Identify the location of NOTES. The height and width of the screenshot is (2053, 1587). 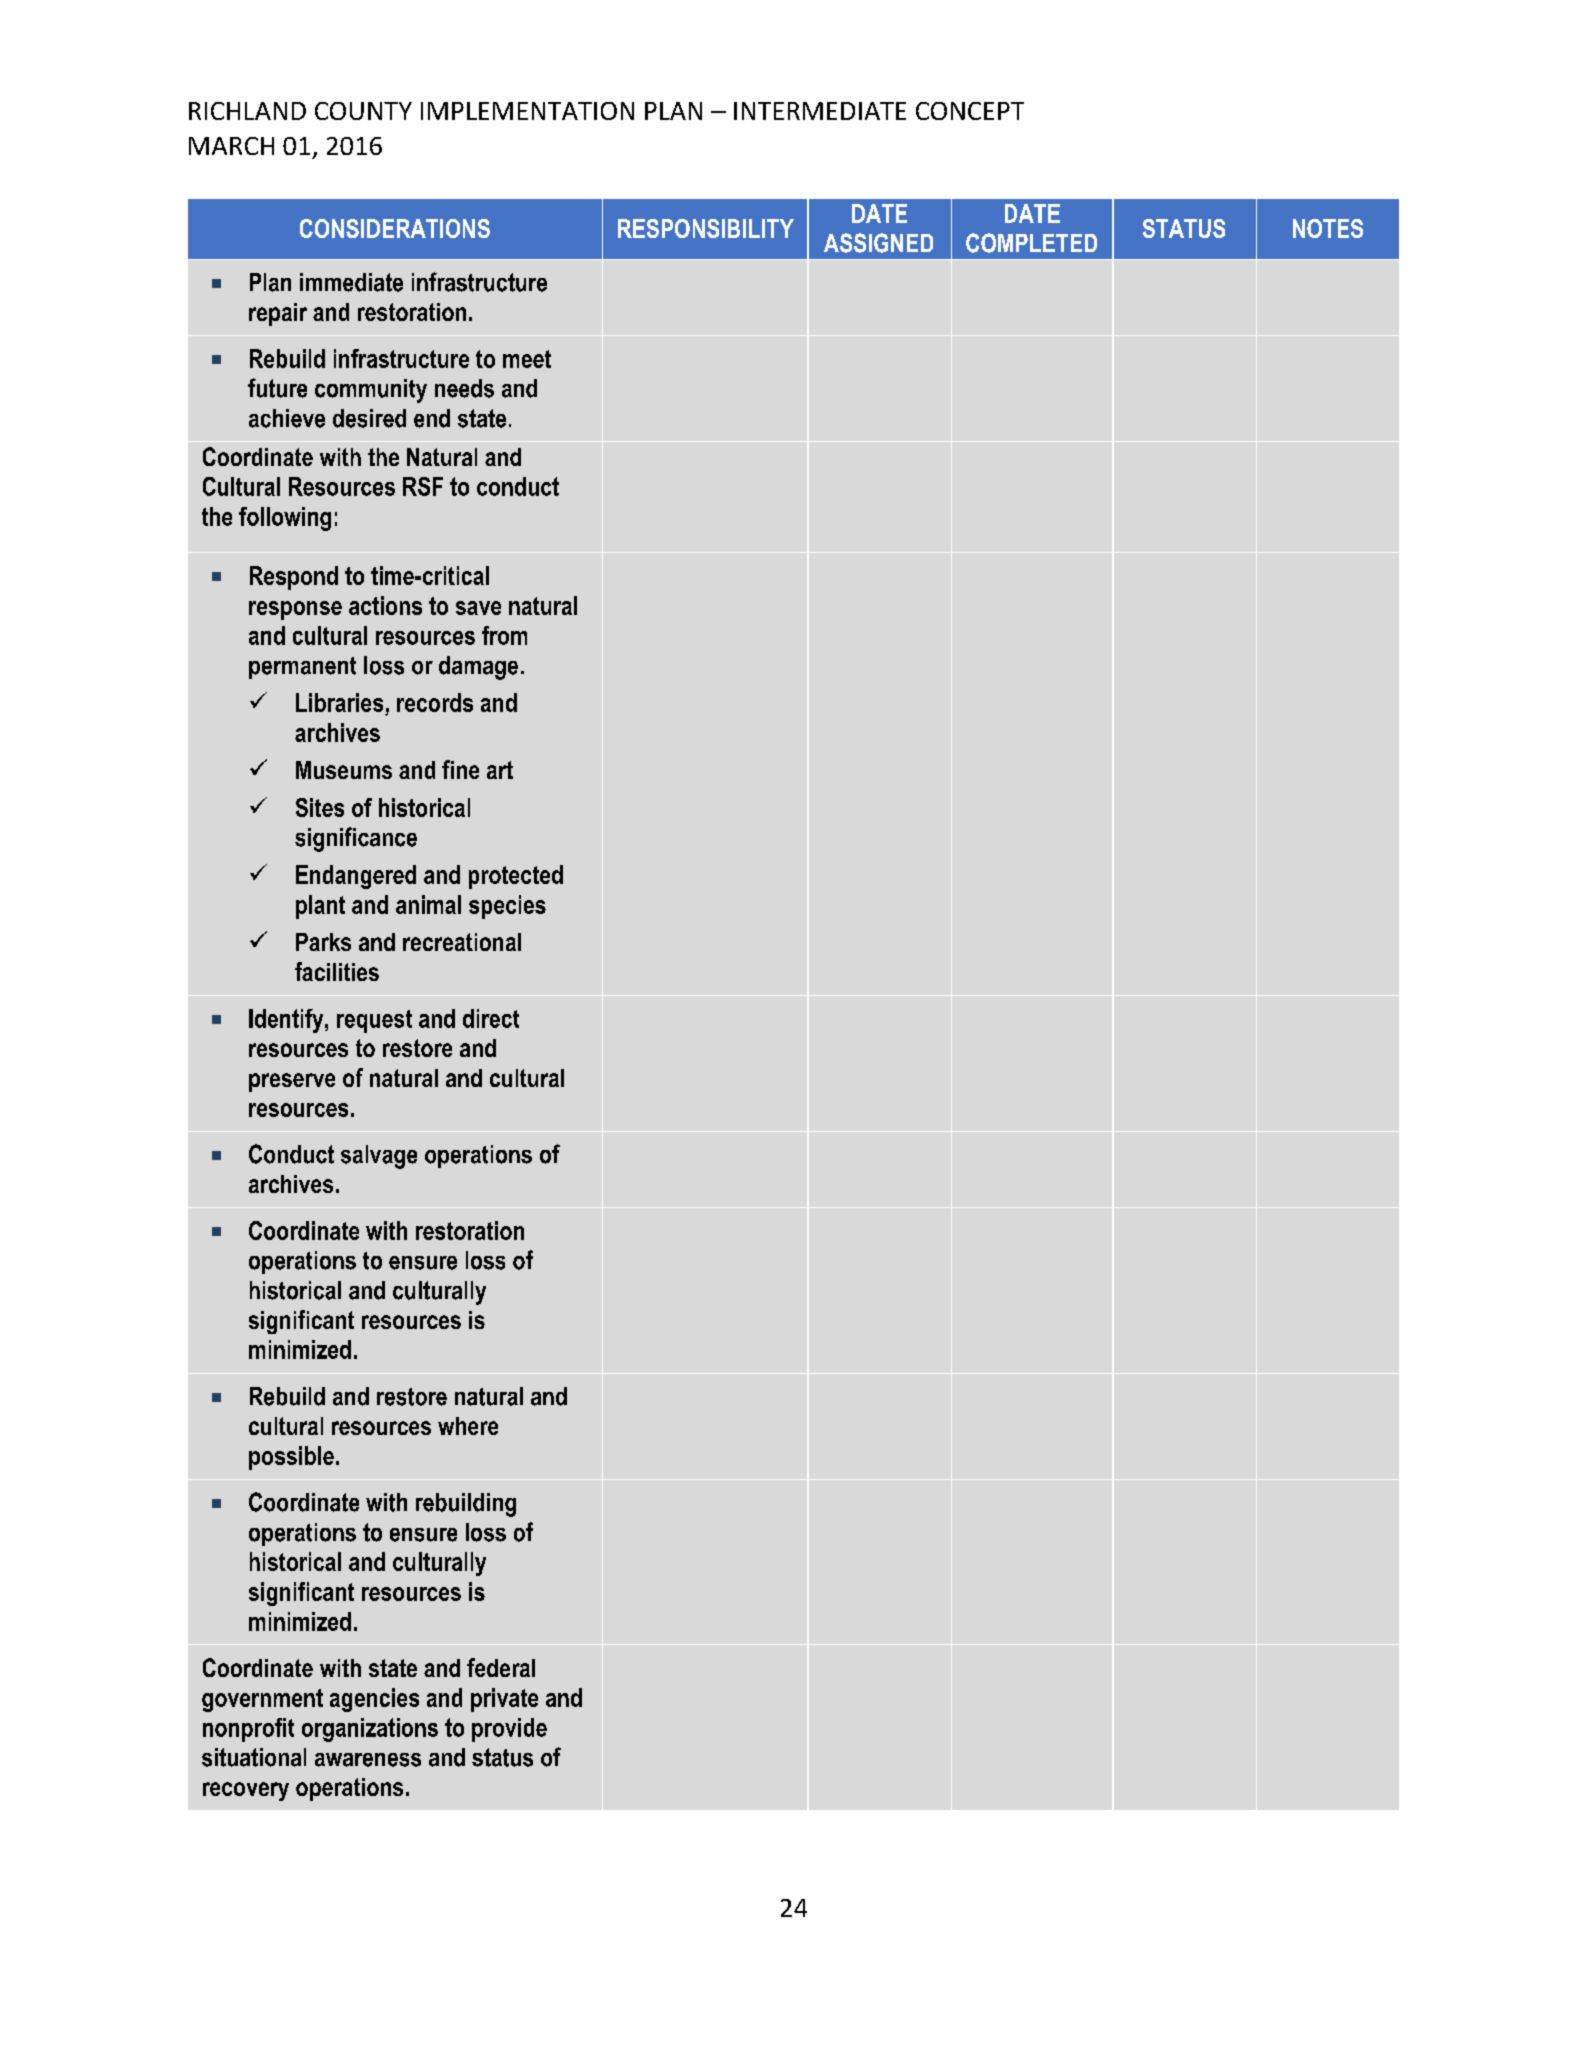
(1328, 228).
